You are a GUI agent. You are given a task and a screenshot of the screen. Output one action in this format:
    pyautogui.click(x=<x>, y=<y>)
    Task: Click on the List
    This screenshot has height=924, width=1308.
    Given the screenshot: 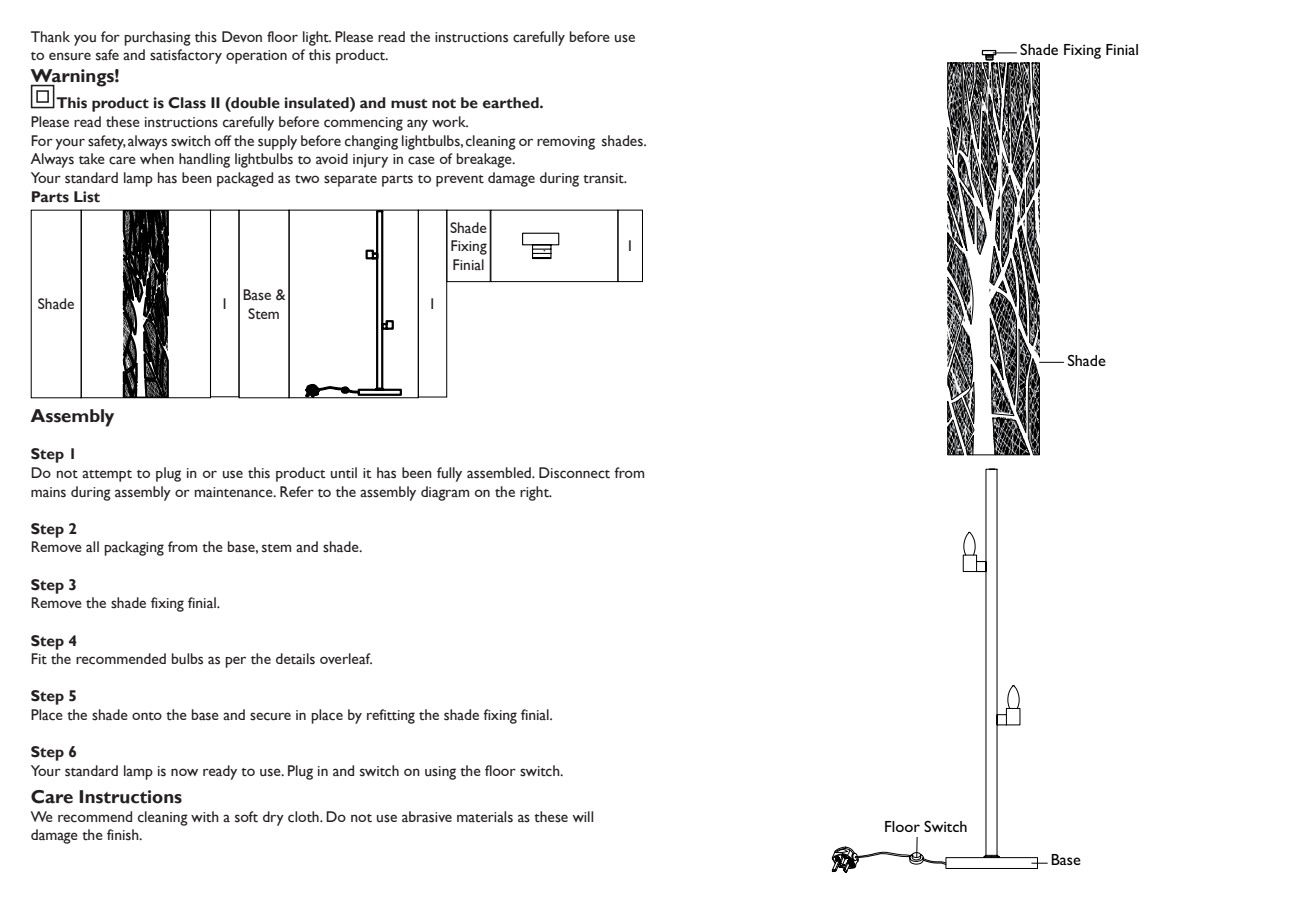 What is the action you would take?
    pyautogui.click(x=87, y=197)
